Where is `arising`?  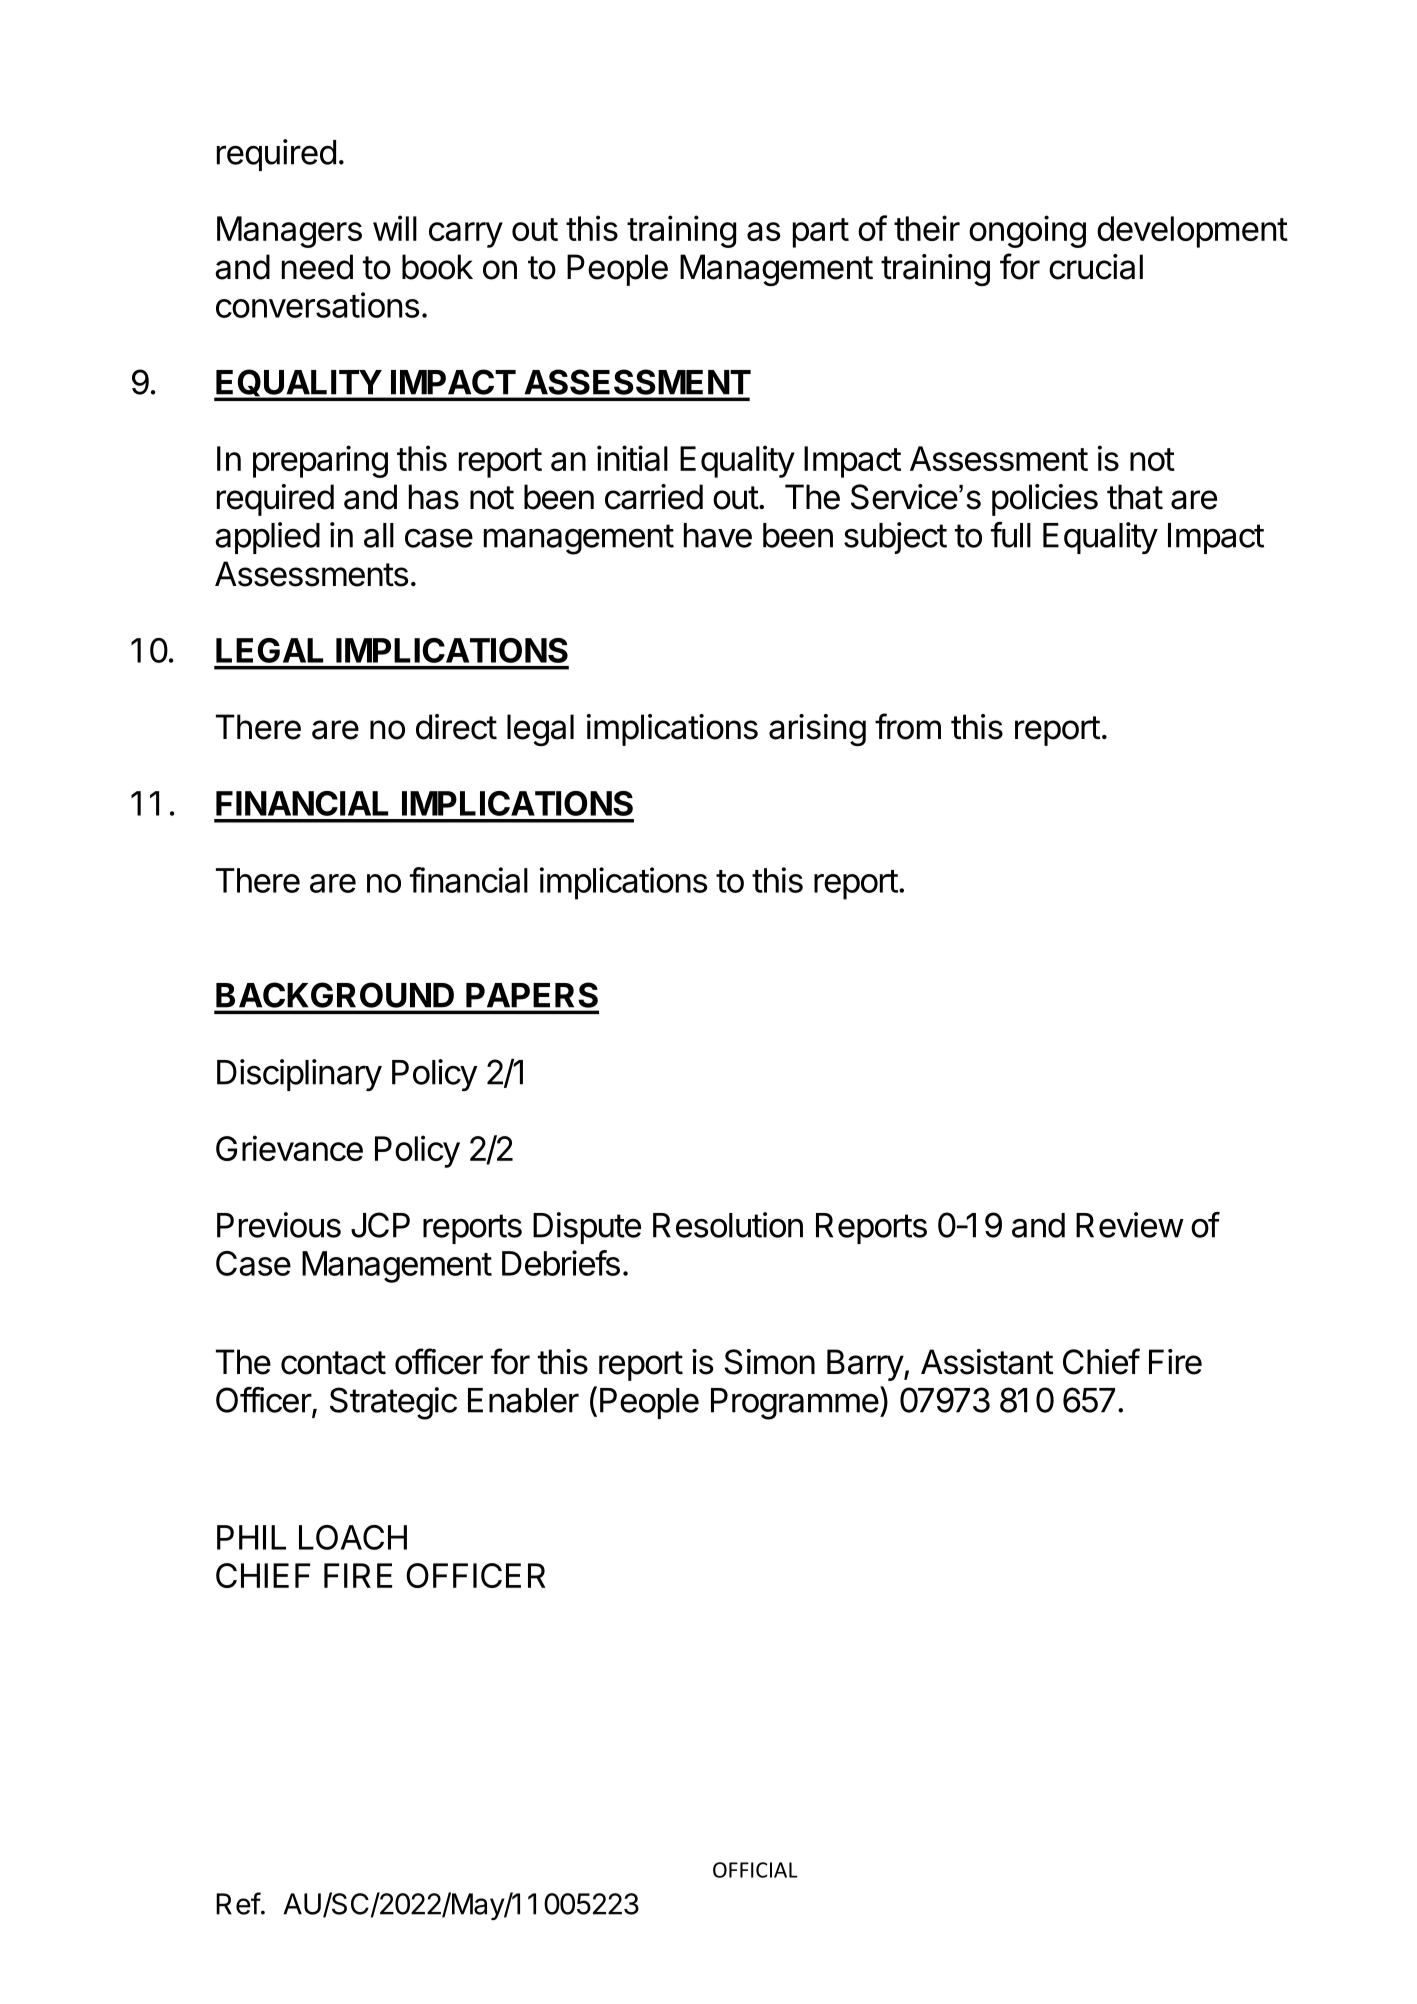
arising is located at coordinates (817, 730).
